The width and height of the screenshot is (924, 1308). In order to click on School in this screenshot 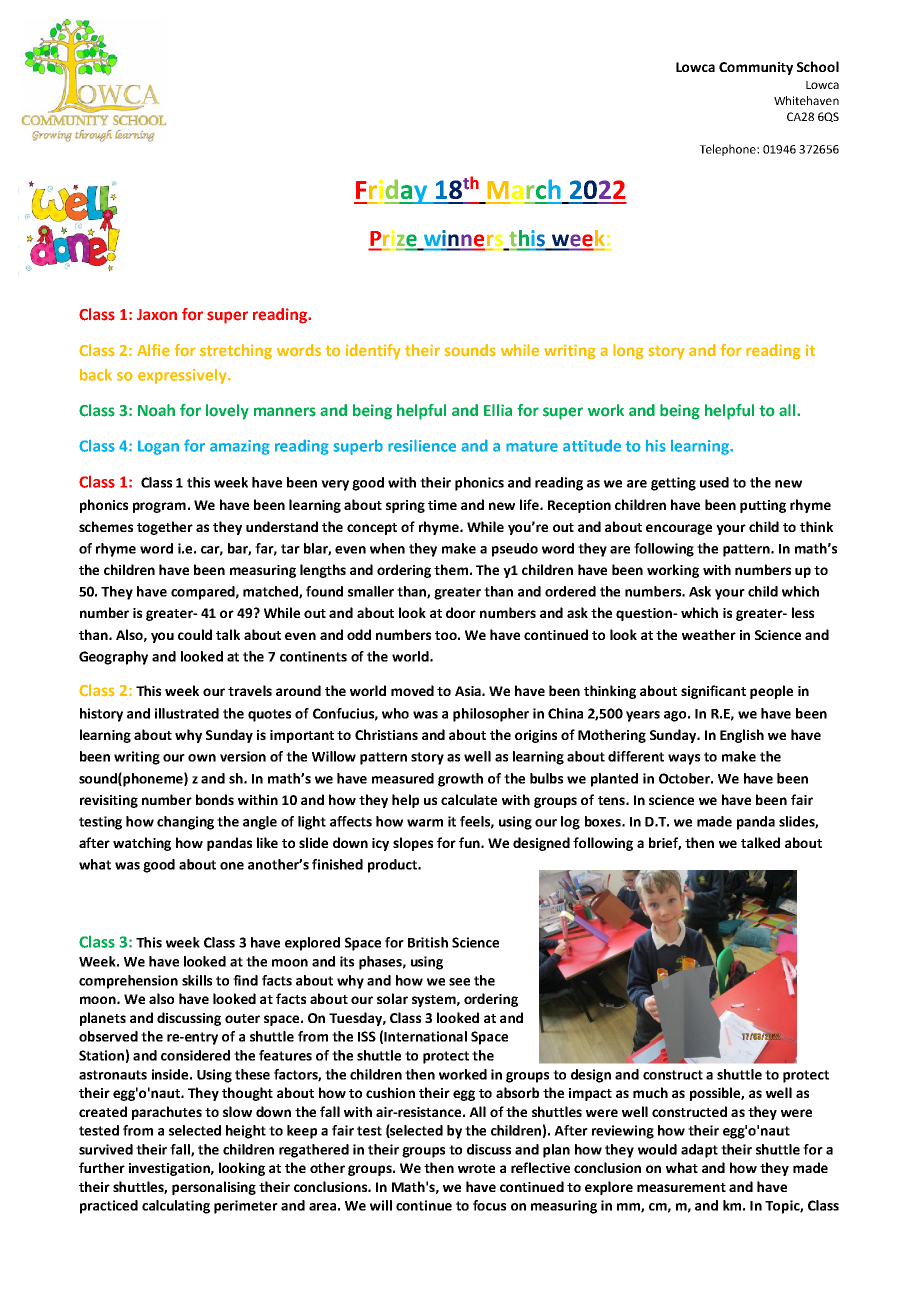, I will do `click(818, 66)`.
